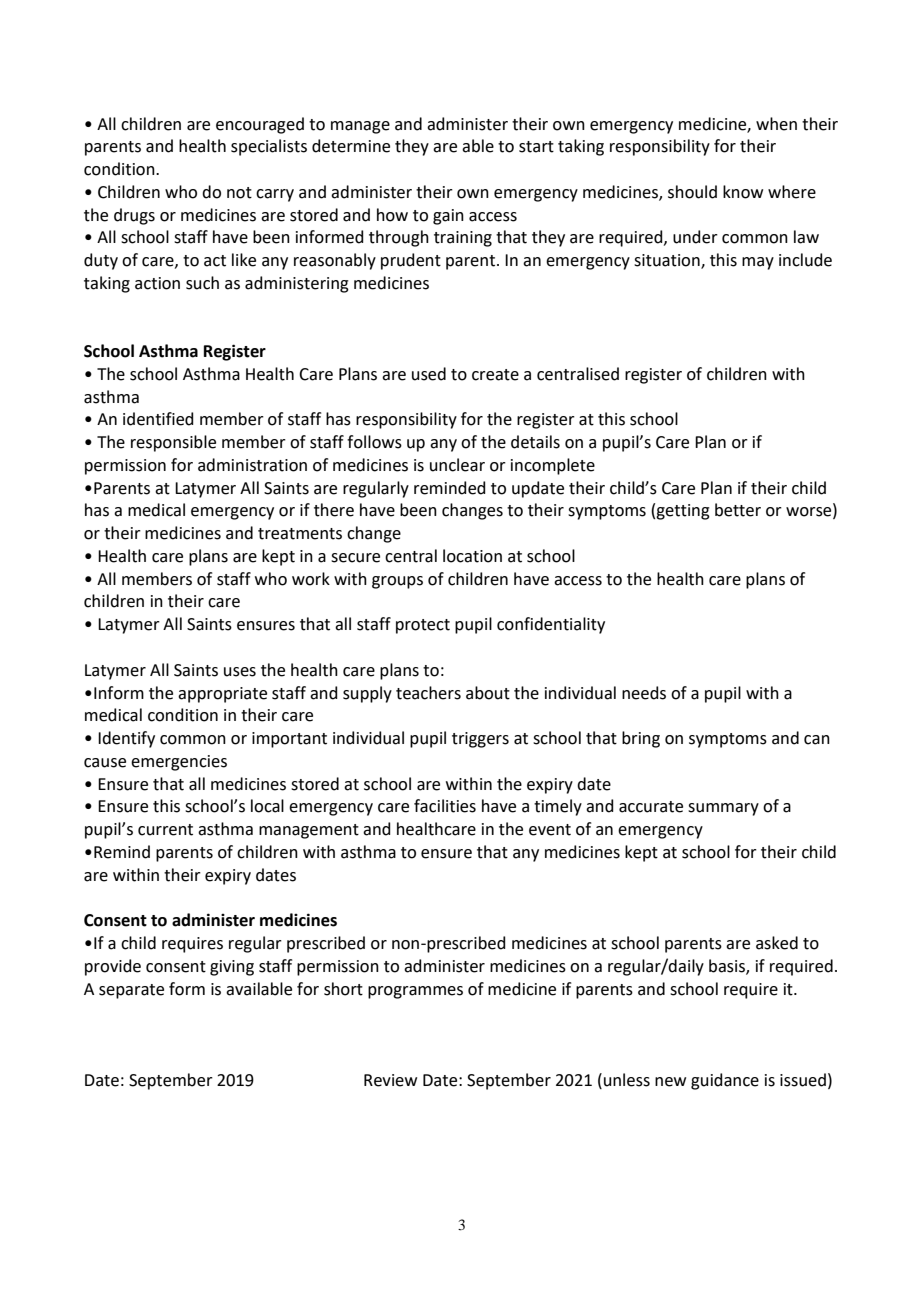  What do you see at coordinates (743, 192) in the page?
I see `know` at bounding box center [743, 192].
